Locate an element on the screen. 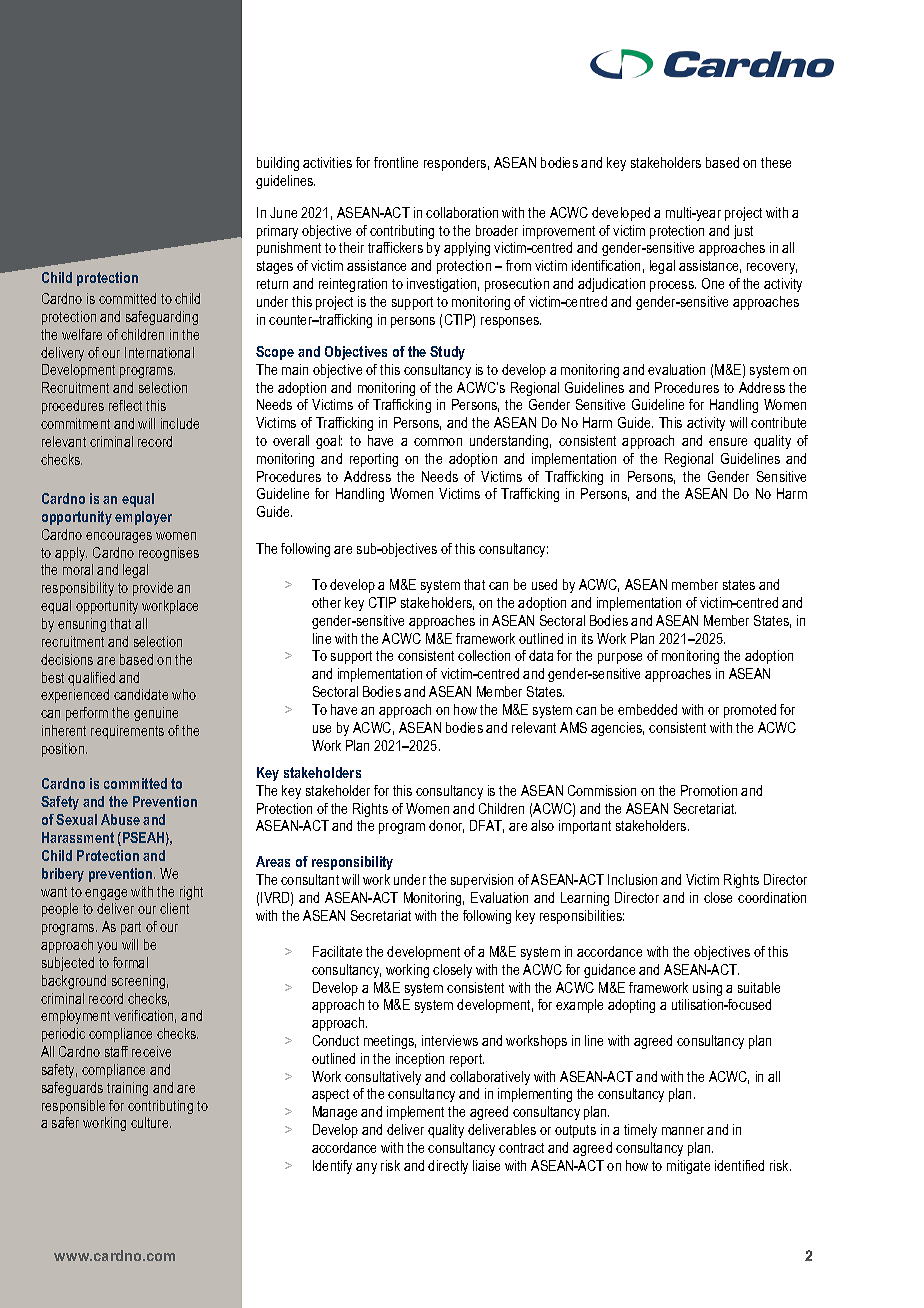  culture is located at coordinates (151, 1122).
